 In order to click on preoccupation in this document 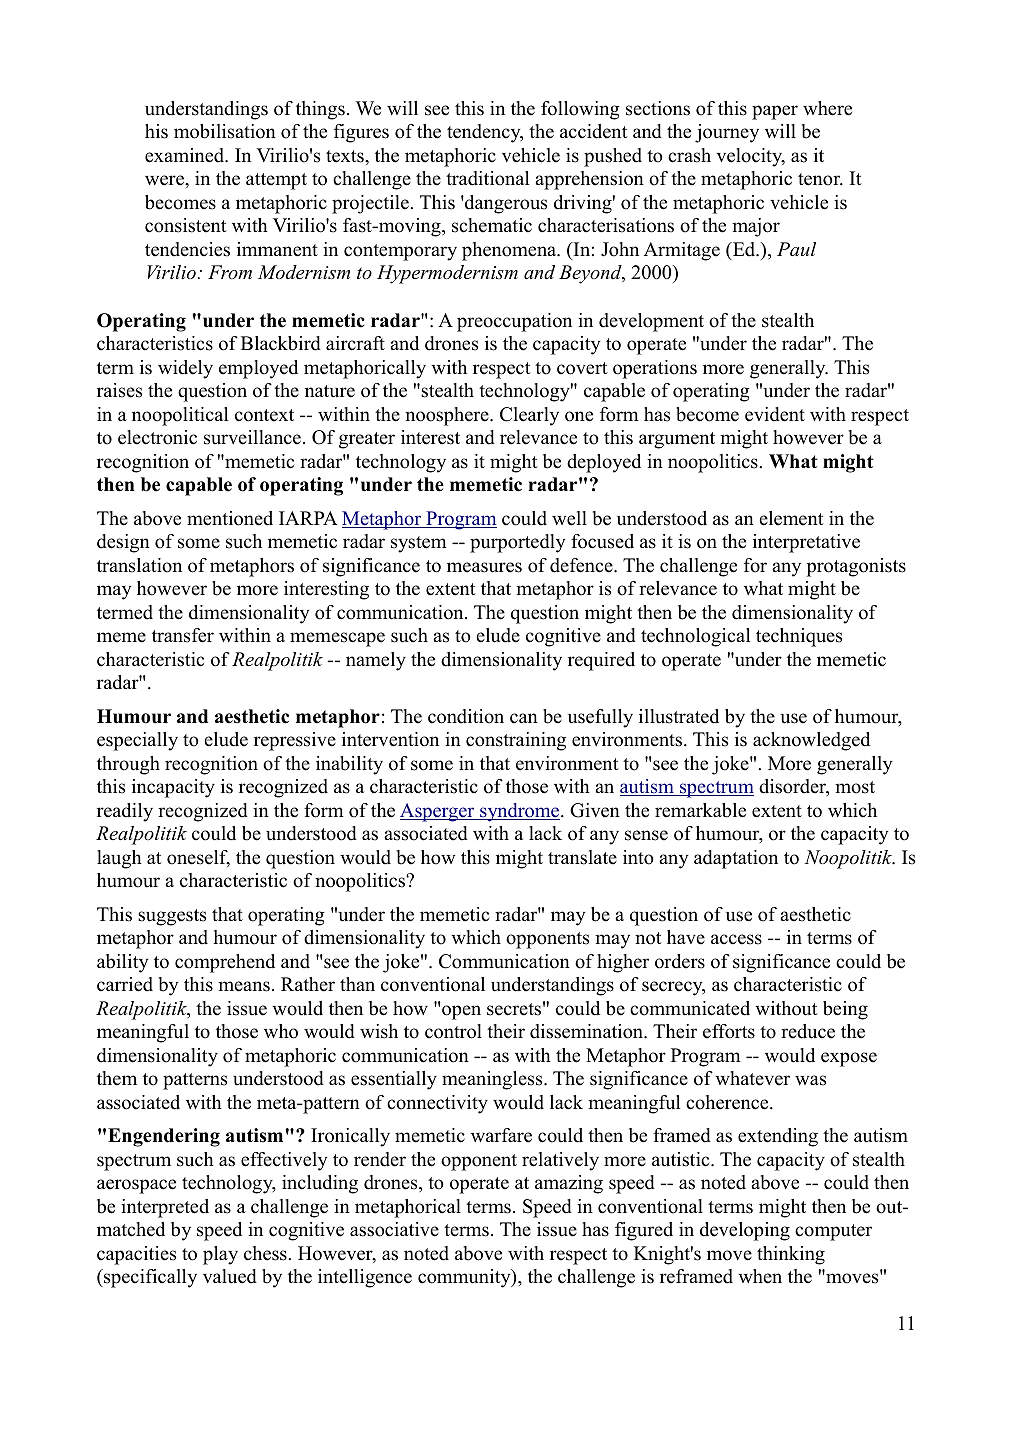, I will do `click(514, 322)`.
